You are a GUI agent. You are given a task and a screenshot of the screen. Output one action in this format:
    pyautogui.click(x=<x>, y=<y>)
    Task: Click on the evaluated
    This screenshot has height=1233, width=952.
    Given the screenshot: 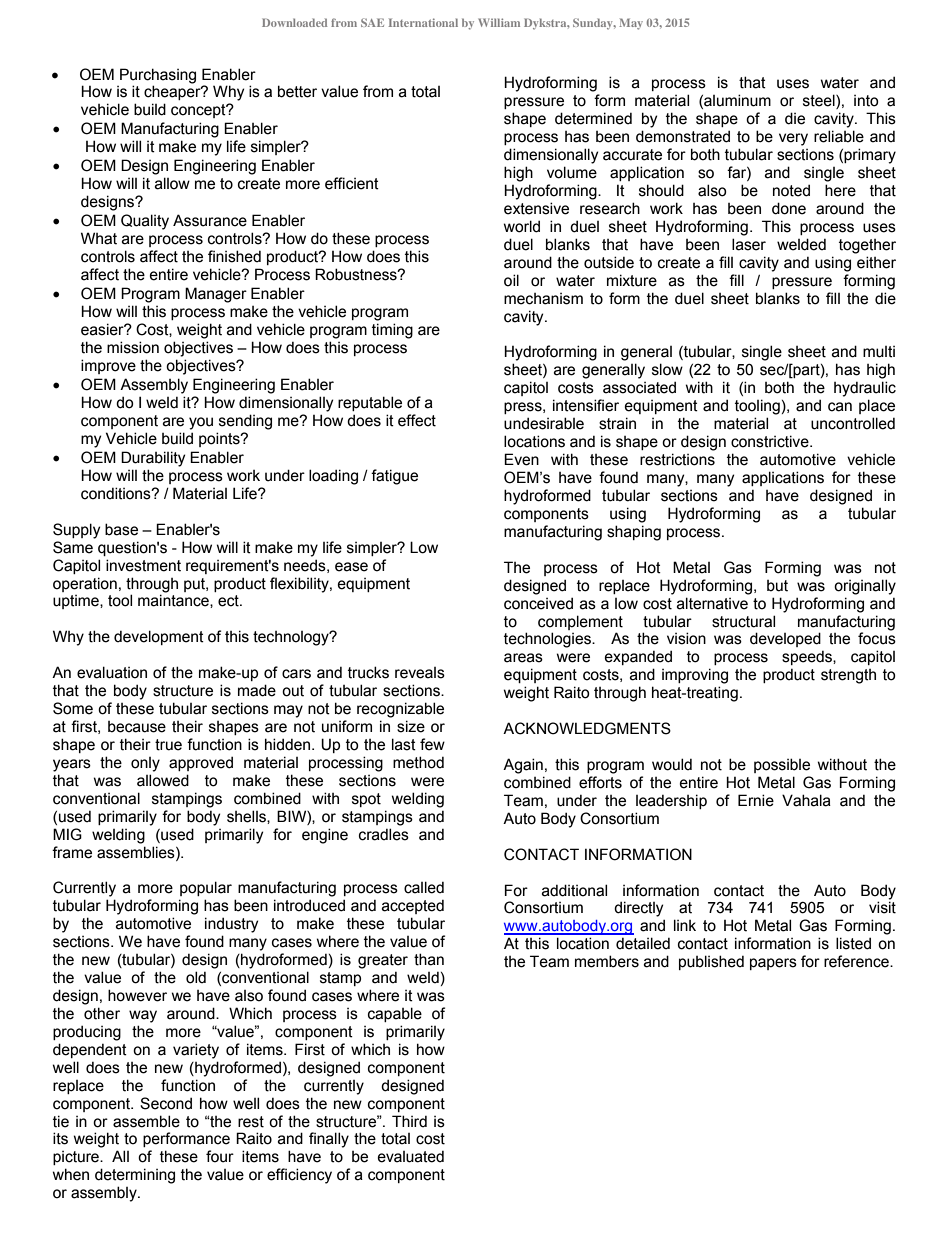 What is the action you would take?
    pyautogui.click(x=411, y=1156)
